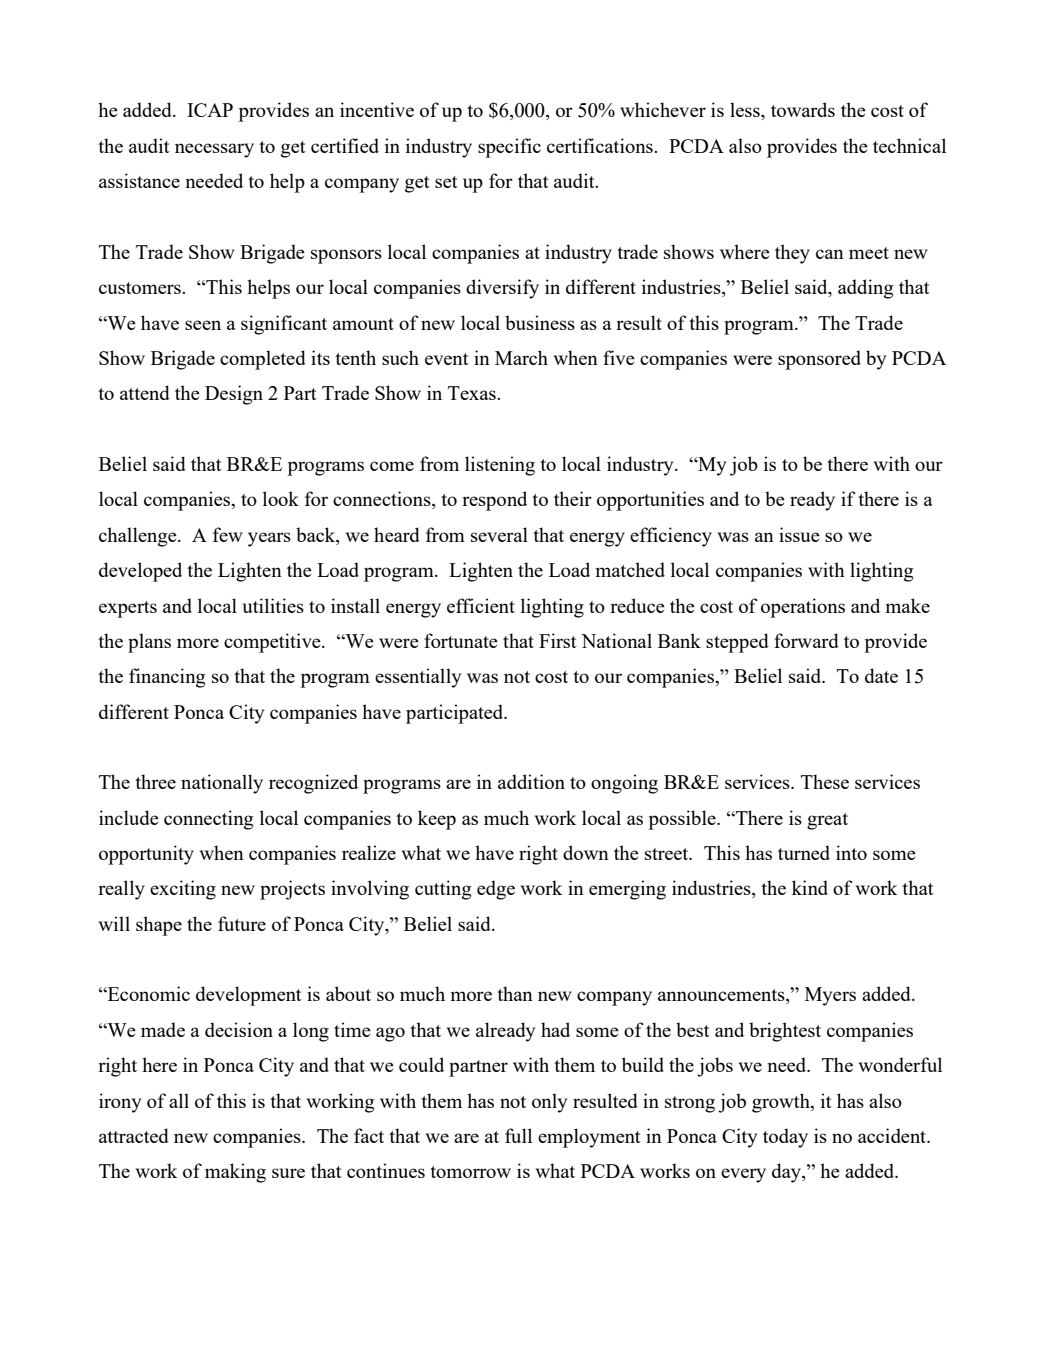 This screenshot has height=1353, width=1046. Describe the element at coordinates (803, 109) in the screenshot. I see `towards` at that location.
